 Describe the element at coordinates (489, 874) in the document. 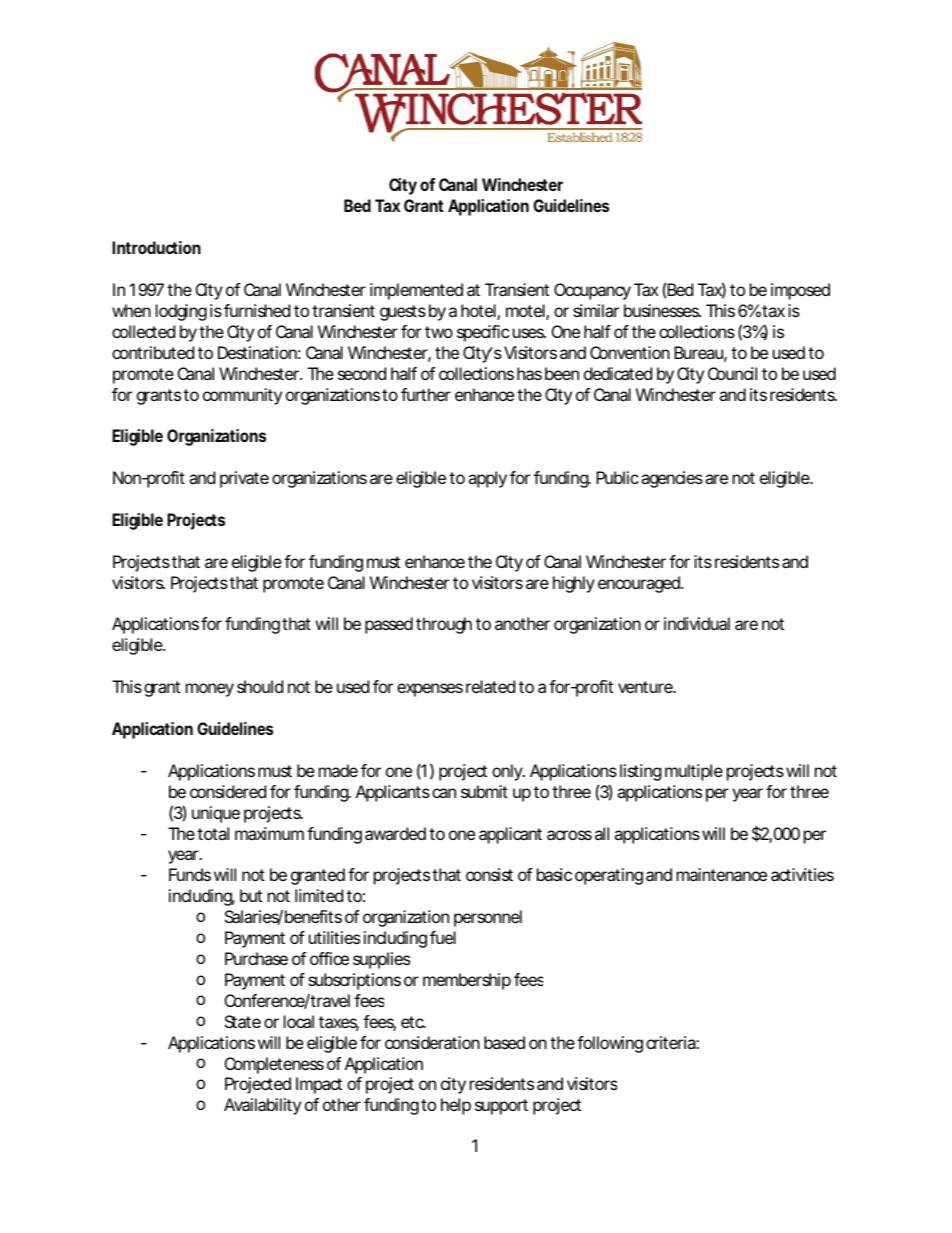

I see `consist` at that location.
